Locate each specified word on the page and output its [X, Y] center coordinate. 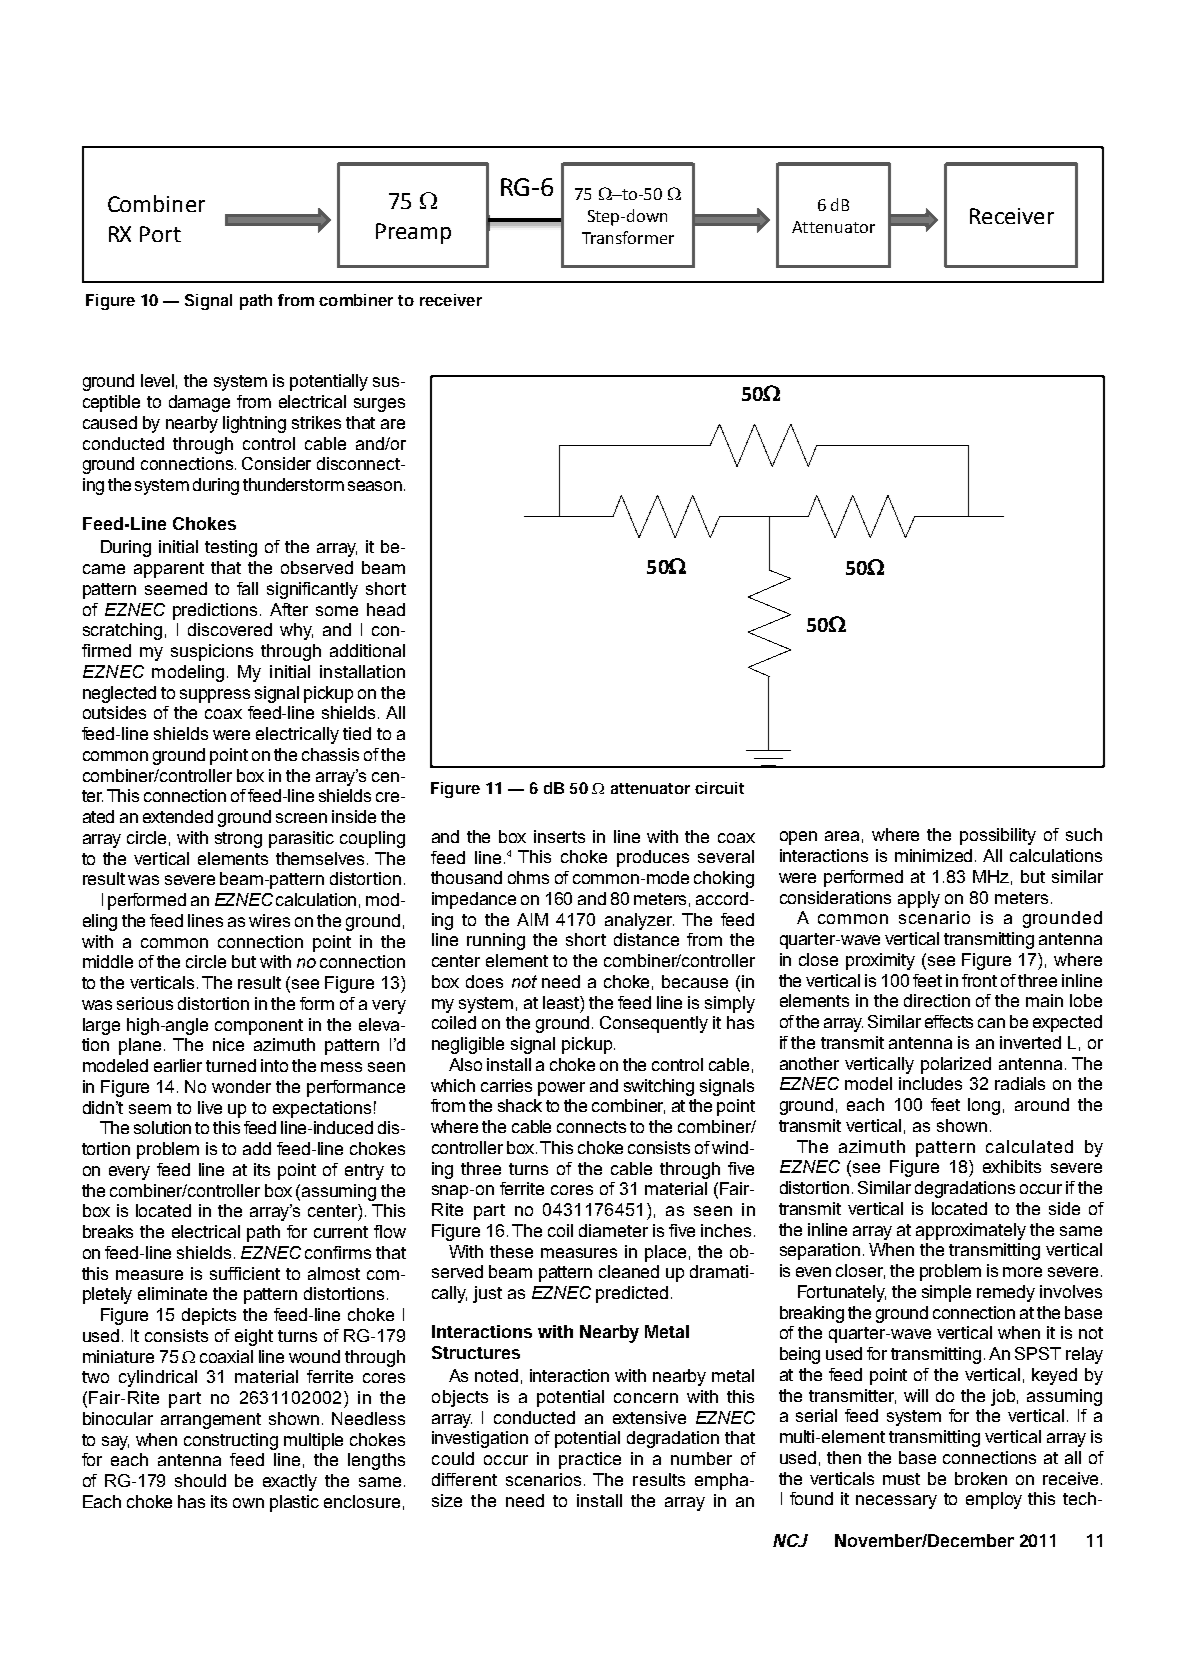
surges [379, 405]
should [200, 1480]
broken [981, 1478]
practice [590, 1460]
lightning [254, 424]
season [375, 486]
